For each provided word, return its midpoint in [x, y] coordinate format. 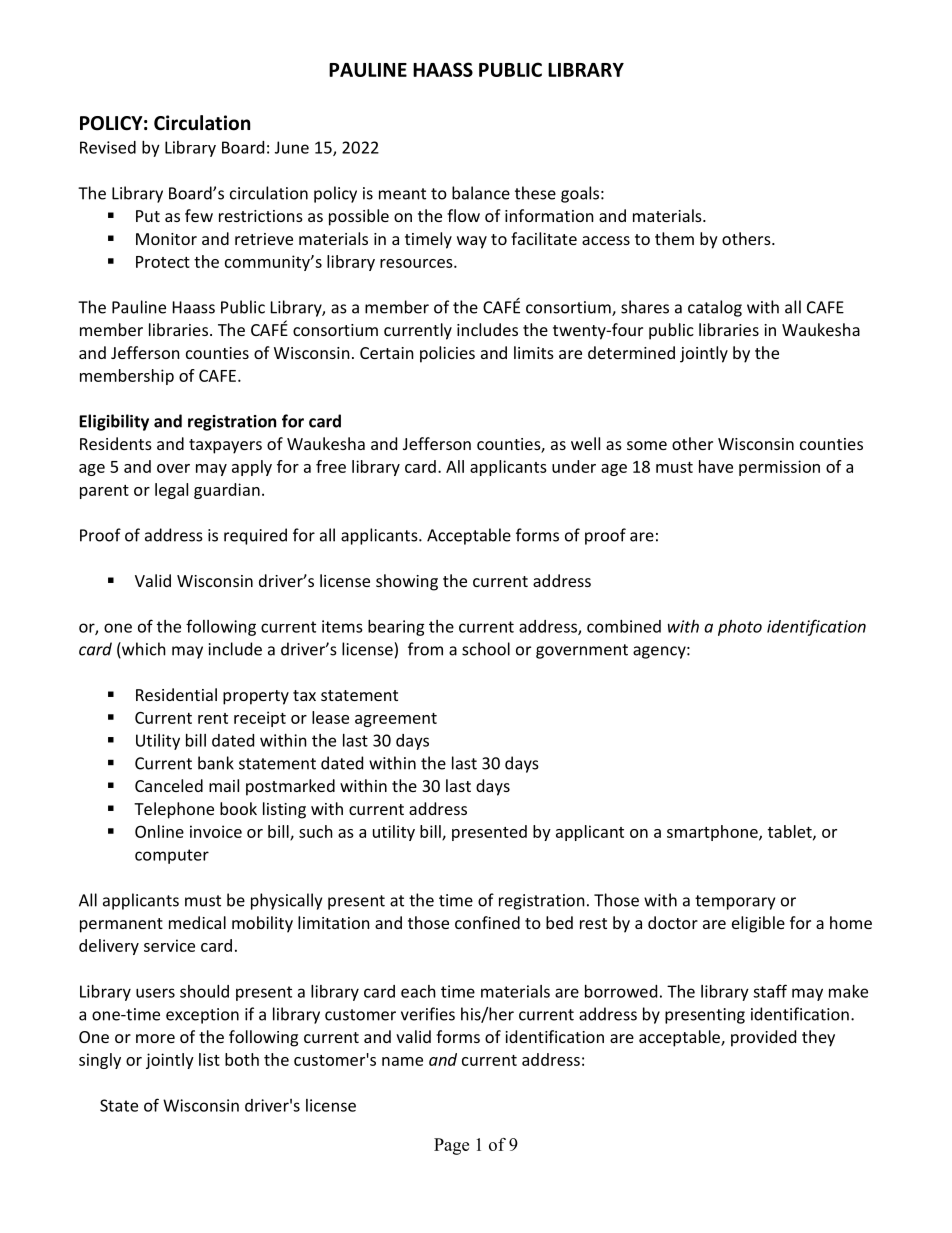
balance [481, 193]
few [199, 215]
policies [447, 354]
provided [763, 1038]
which [143, 650]
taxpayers [225, 446]
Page [451, 1146]
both [242, 1059]
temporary [735, 902]
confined [487, 922]
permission [779, 468]
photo [740, 628]
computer [172, 856]
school [486, 649]
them [674, 238]
